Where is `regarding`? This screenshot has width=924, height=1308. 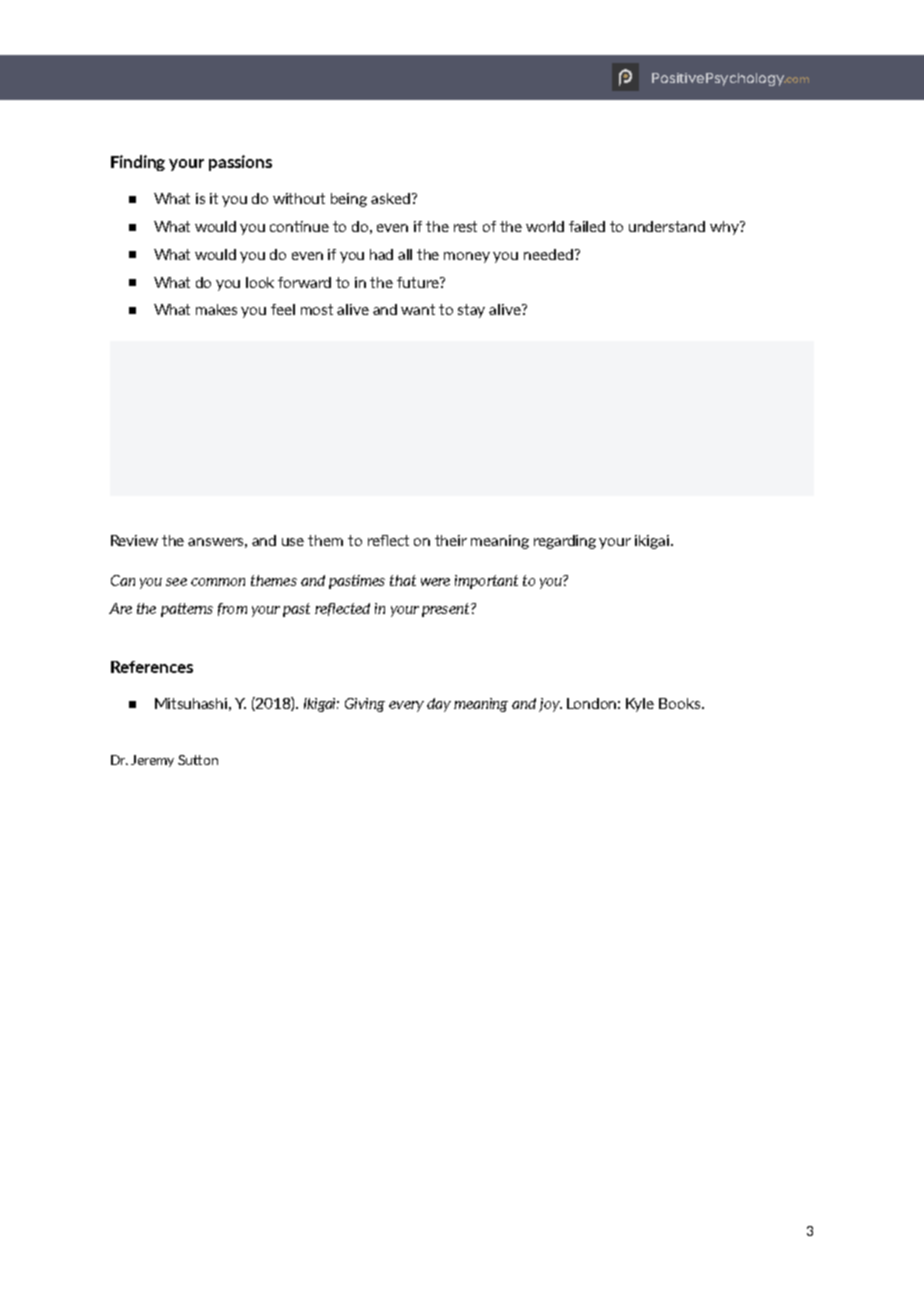 regarding is located at coordinates (565, 542).
